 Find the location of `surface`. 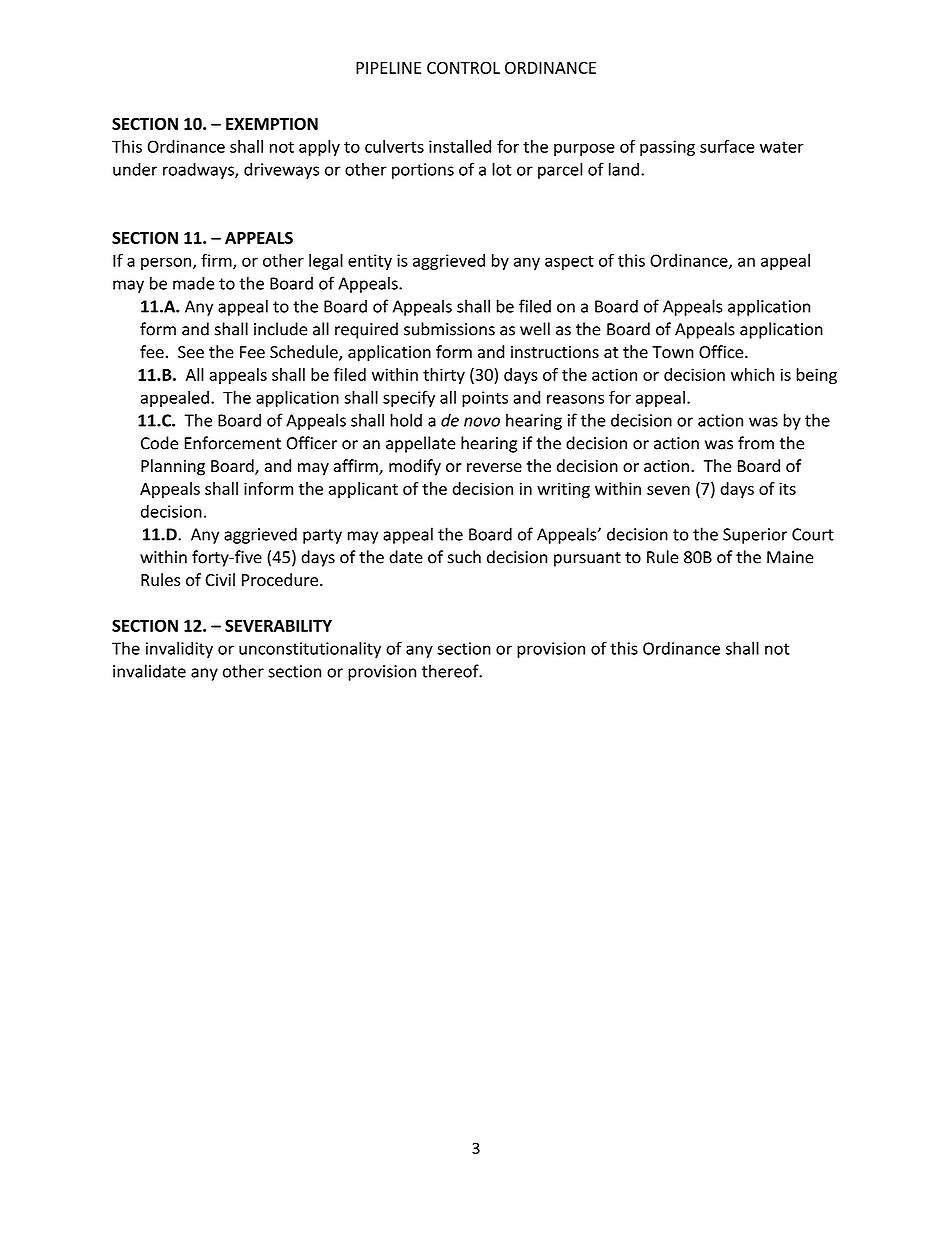

surface is located at coordinates (727, 146).
